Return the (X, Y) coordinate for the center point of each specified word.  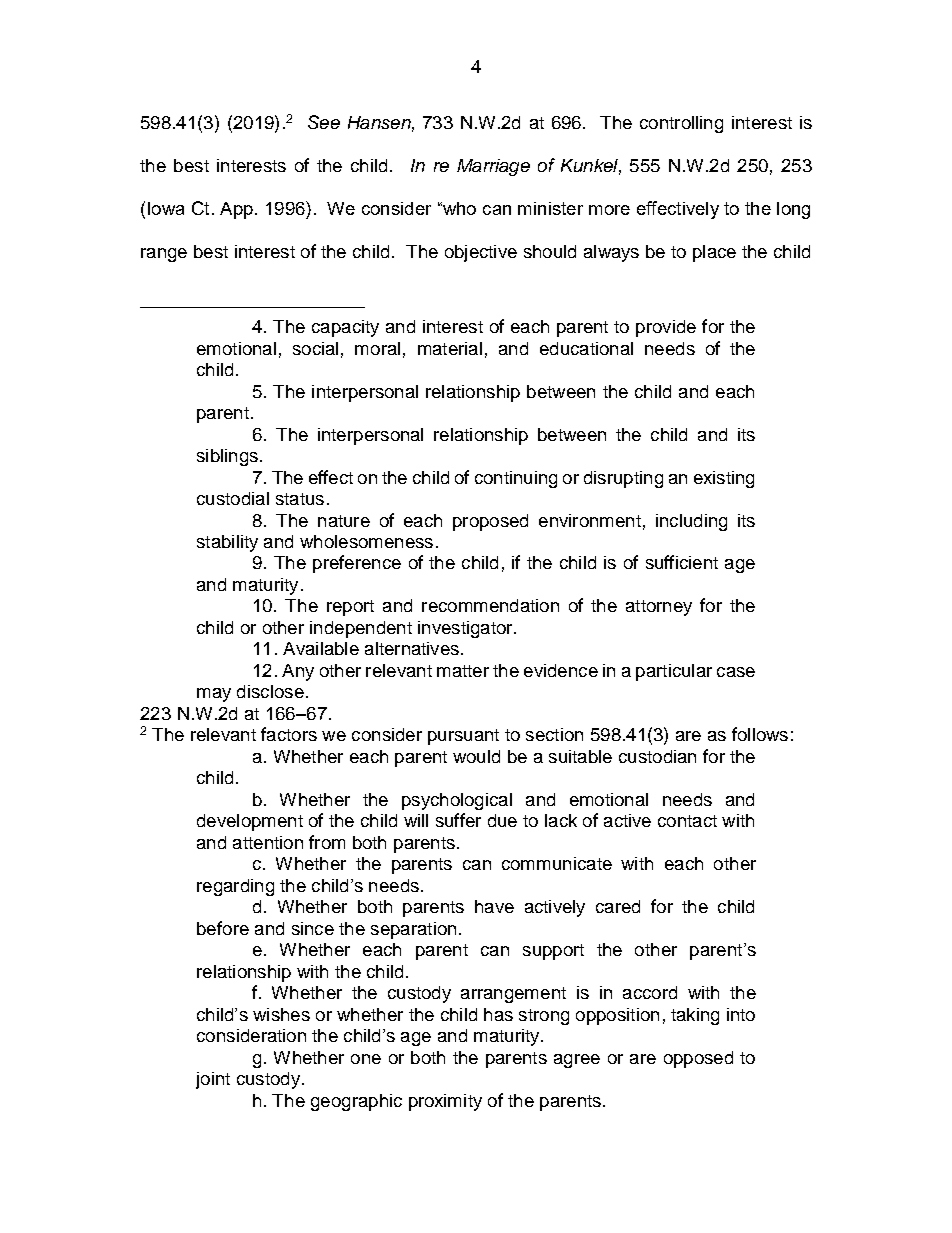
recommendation (490, 605)
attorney (659, 608)
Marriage (493, 167)
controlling (681, 124)
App (236, 210)
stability (227, 543)
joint (213, 1080)
